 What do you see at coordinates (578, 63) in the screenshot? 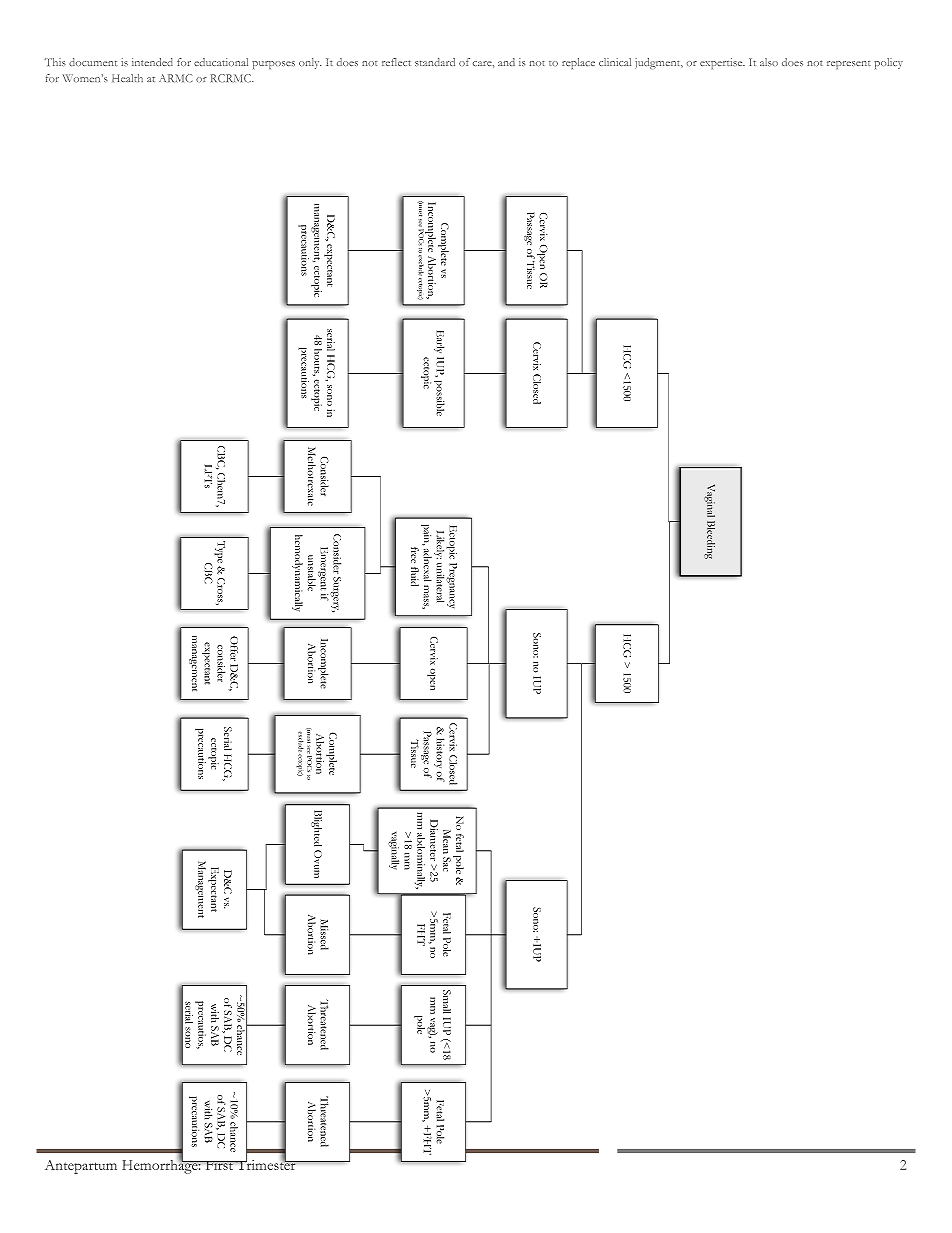
I see `replace` at bounding box center [578, 63].
